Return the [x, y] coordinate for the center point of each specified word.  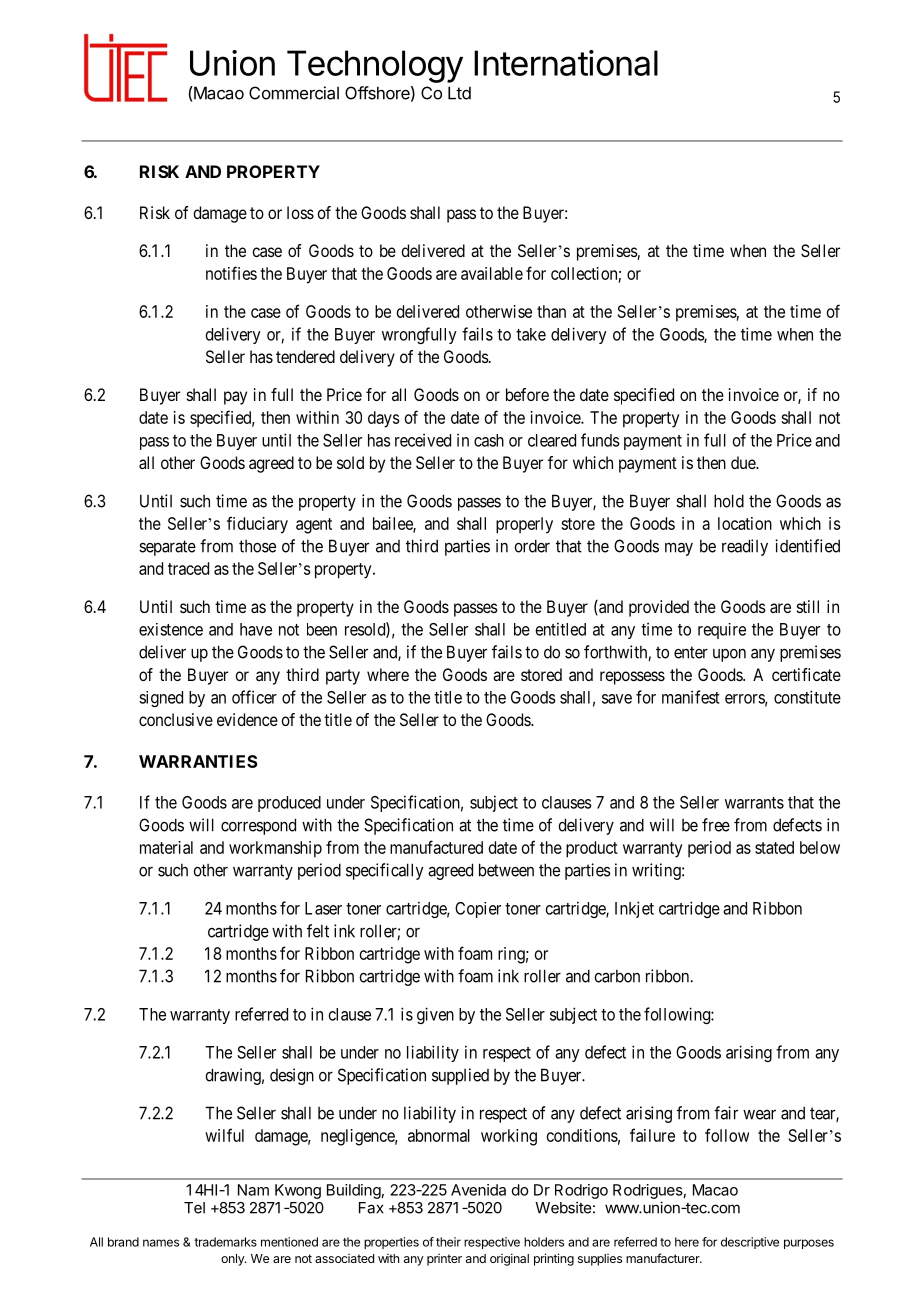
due [744, 462]
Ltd [459, 93]
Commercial [294, 93]
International [566, 63]
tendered [305, 356]
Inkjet [634, 909]
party [343, 677]
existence [171, 629]
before [527, 394]
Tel [194, 1208]
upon [729, 655]
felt [318, 931]
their [448, 1242]
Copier [478, 910]
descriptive [750, 1243]
